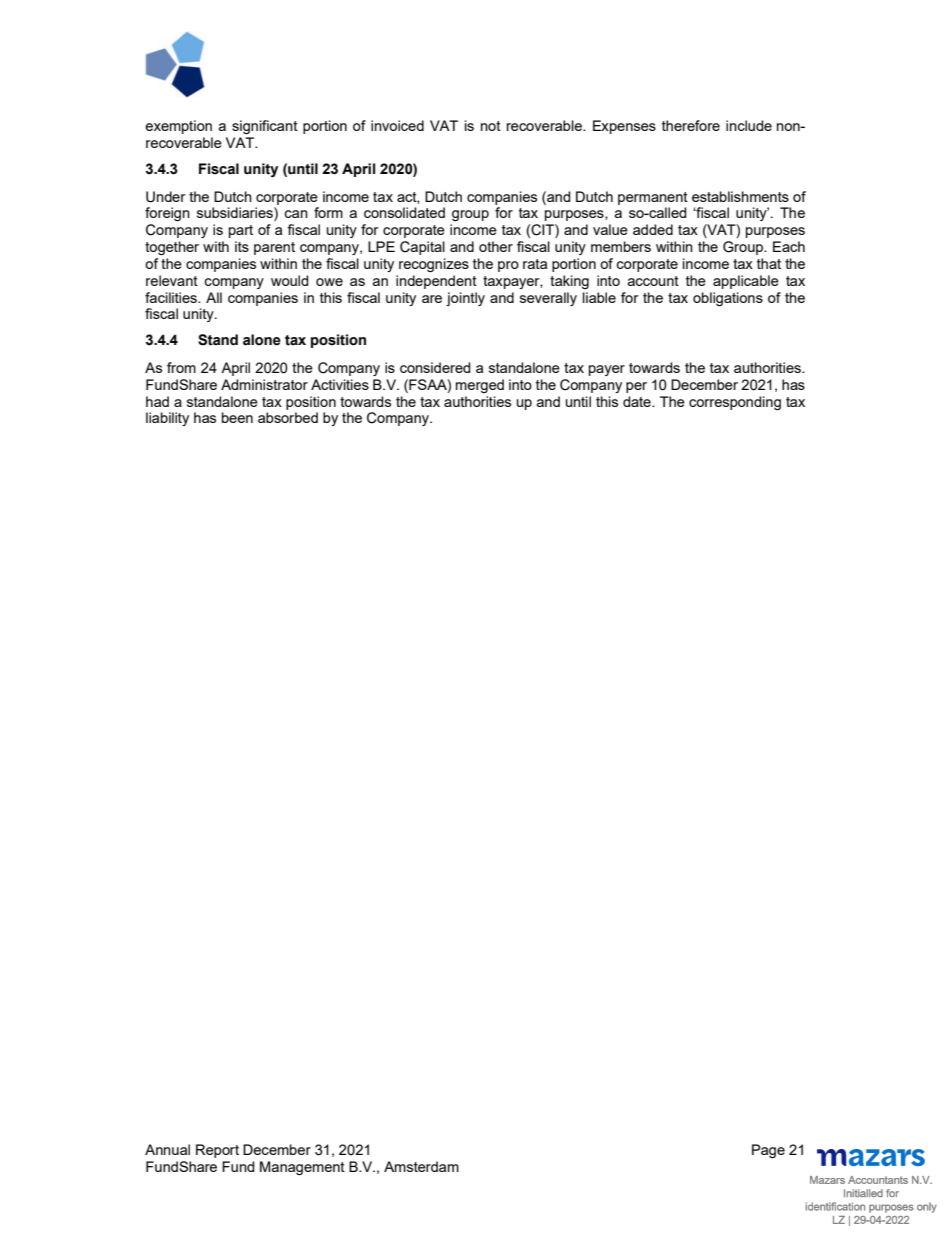  What do you see at coordinates (491, 126) in the document?
I see `not` at bounding box center [491, 126].
